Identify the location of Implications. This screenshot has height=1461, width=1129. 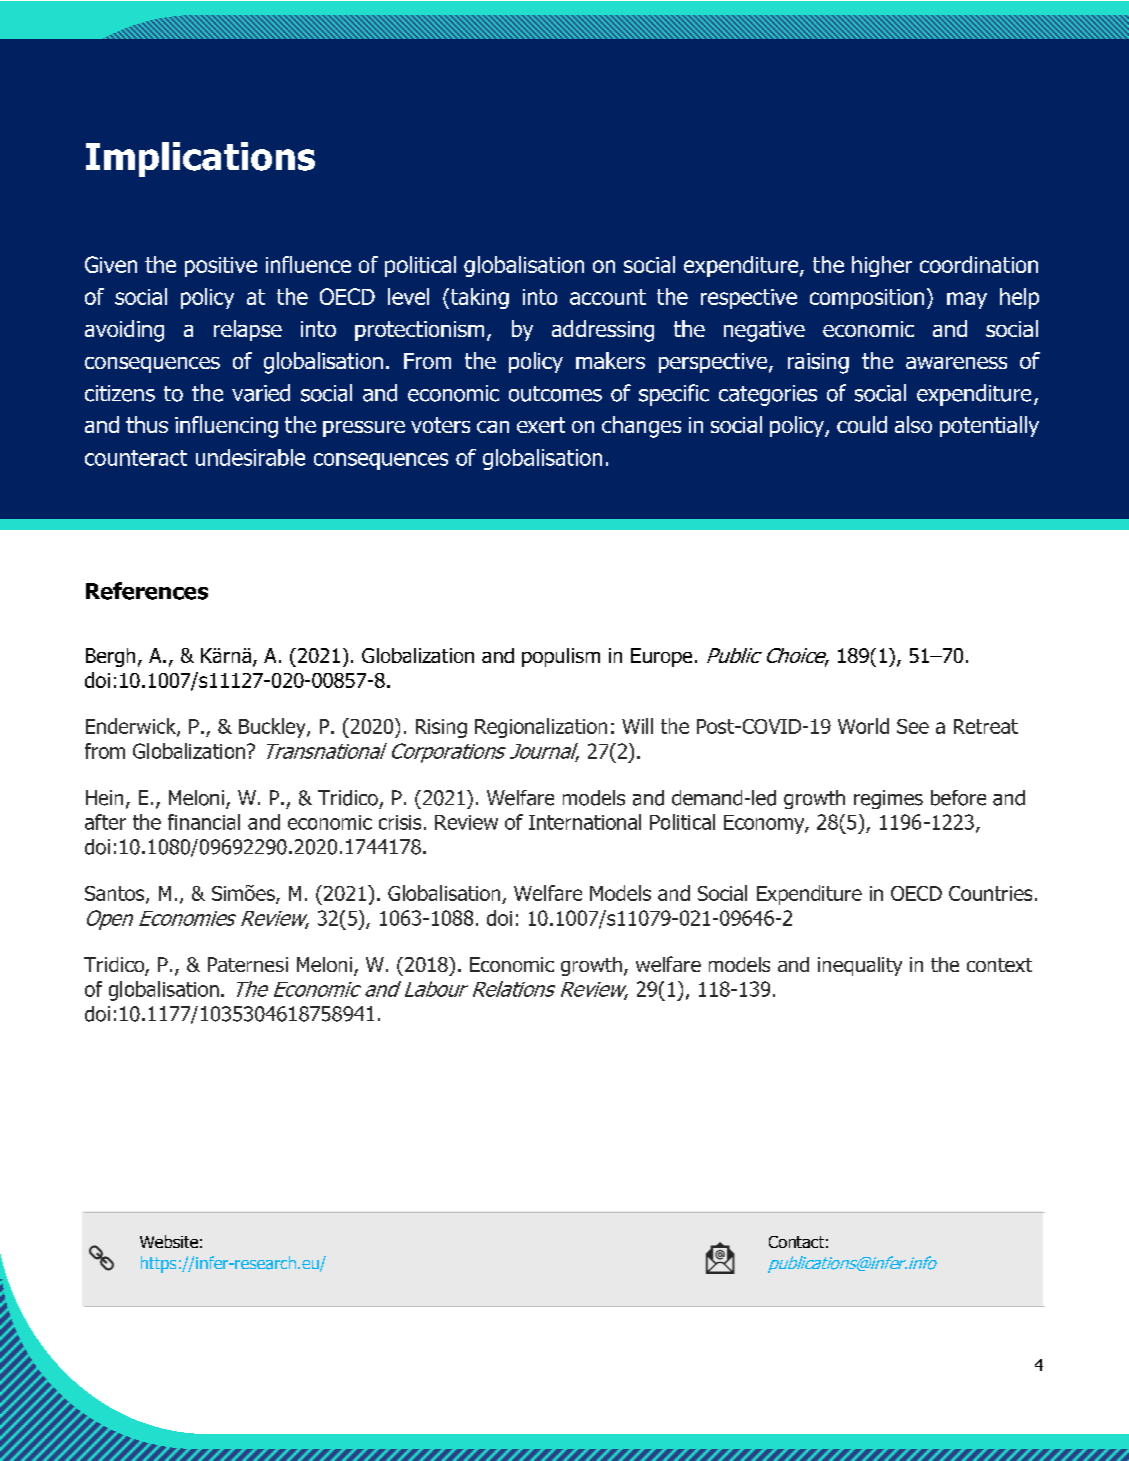
(200, 159).
